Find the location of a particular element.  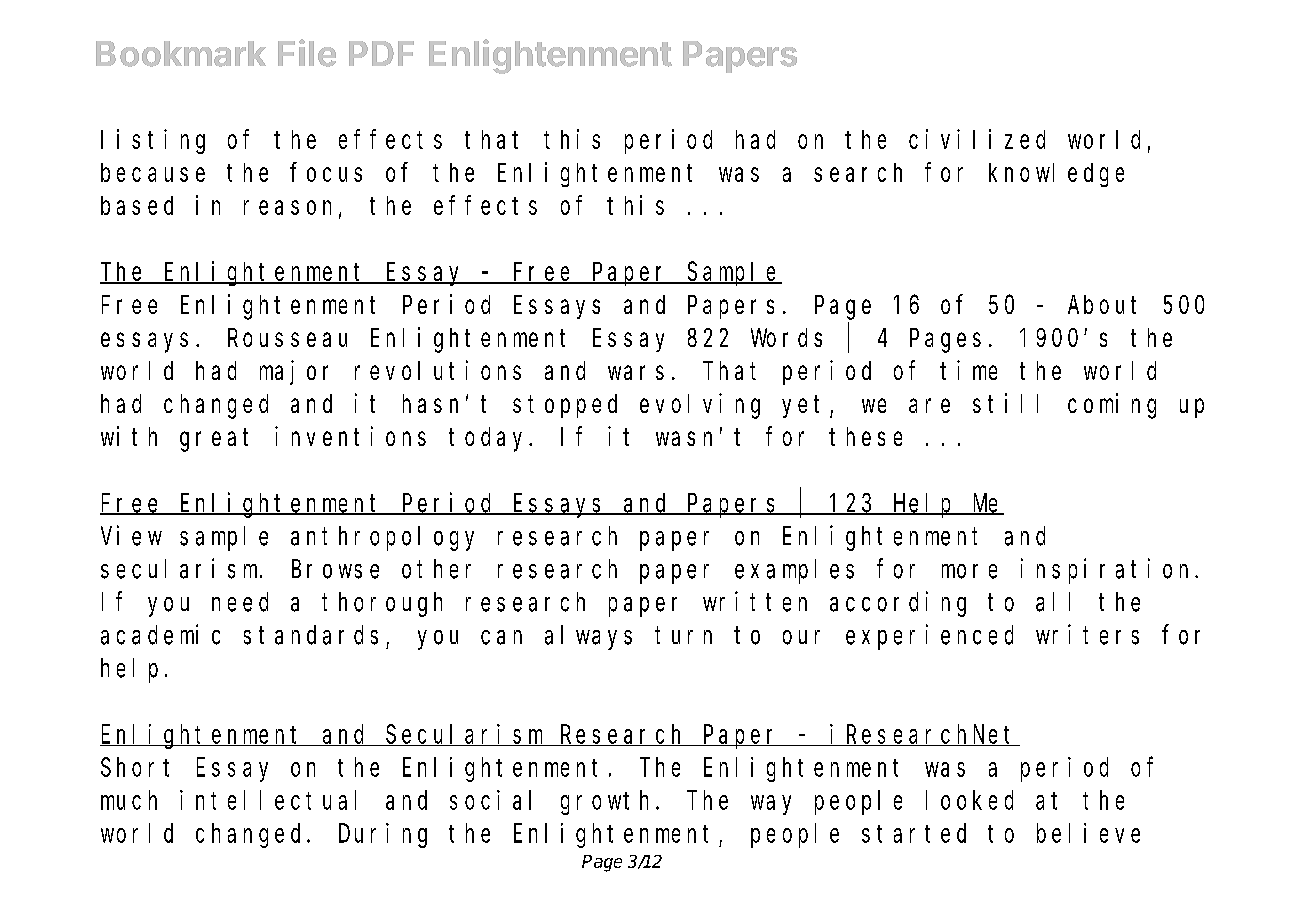

believe is located at coordinates (1088, 833).
